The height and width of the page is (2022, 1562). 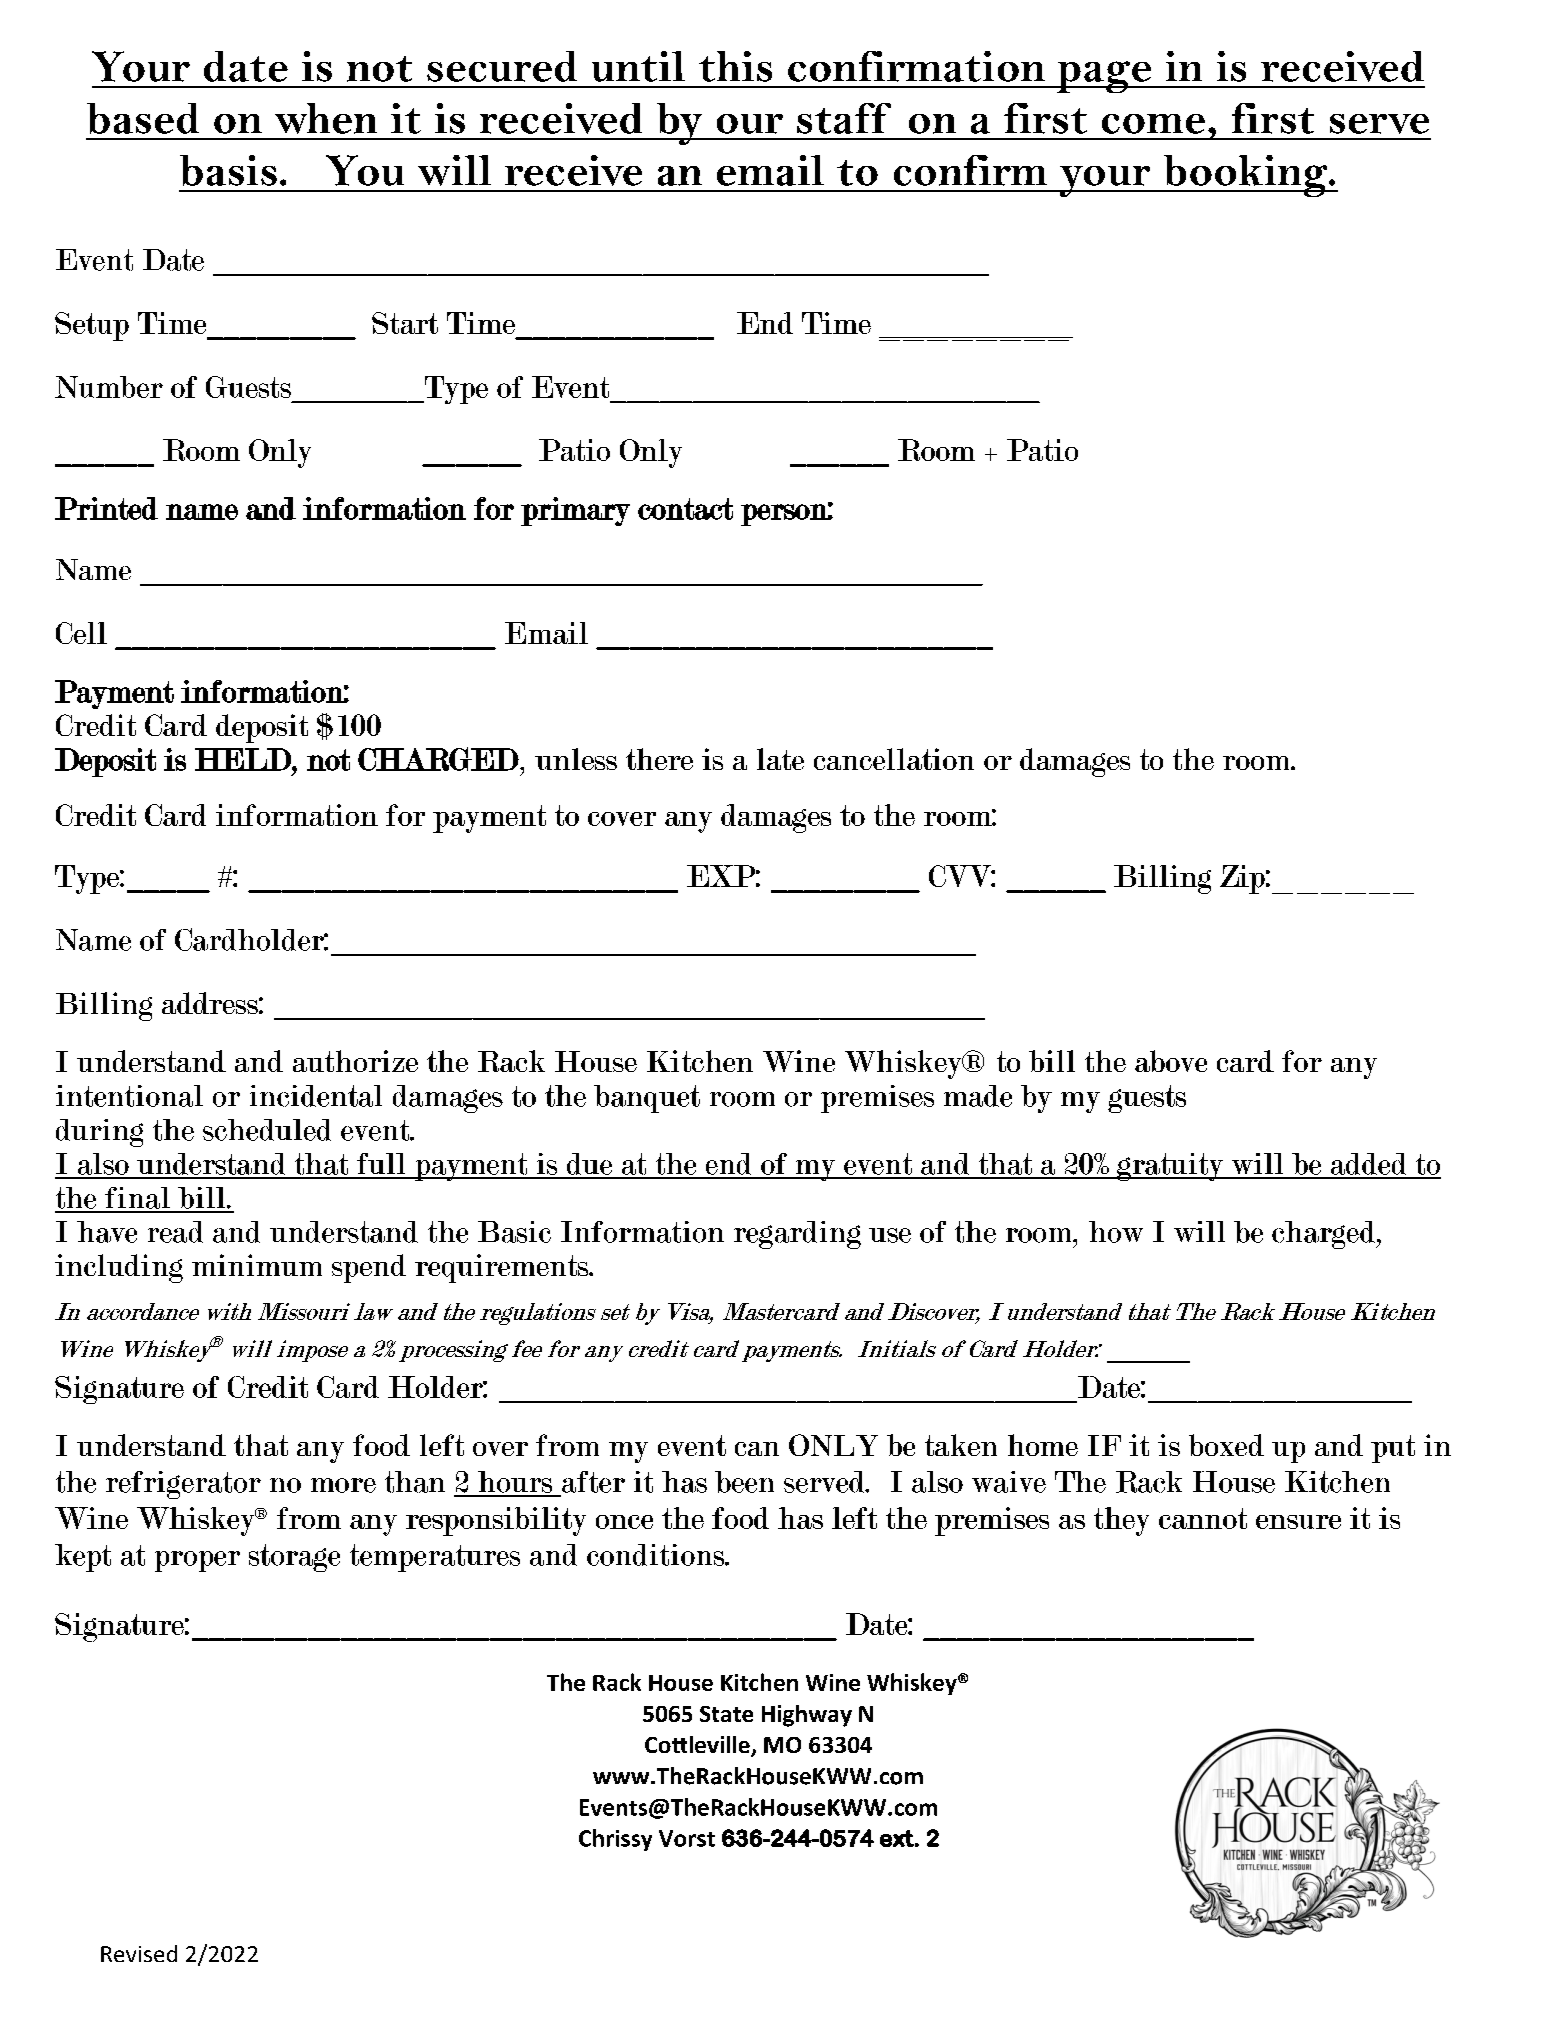 I want to click on booking, so click(x=1245, y=176).
